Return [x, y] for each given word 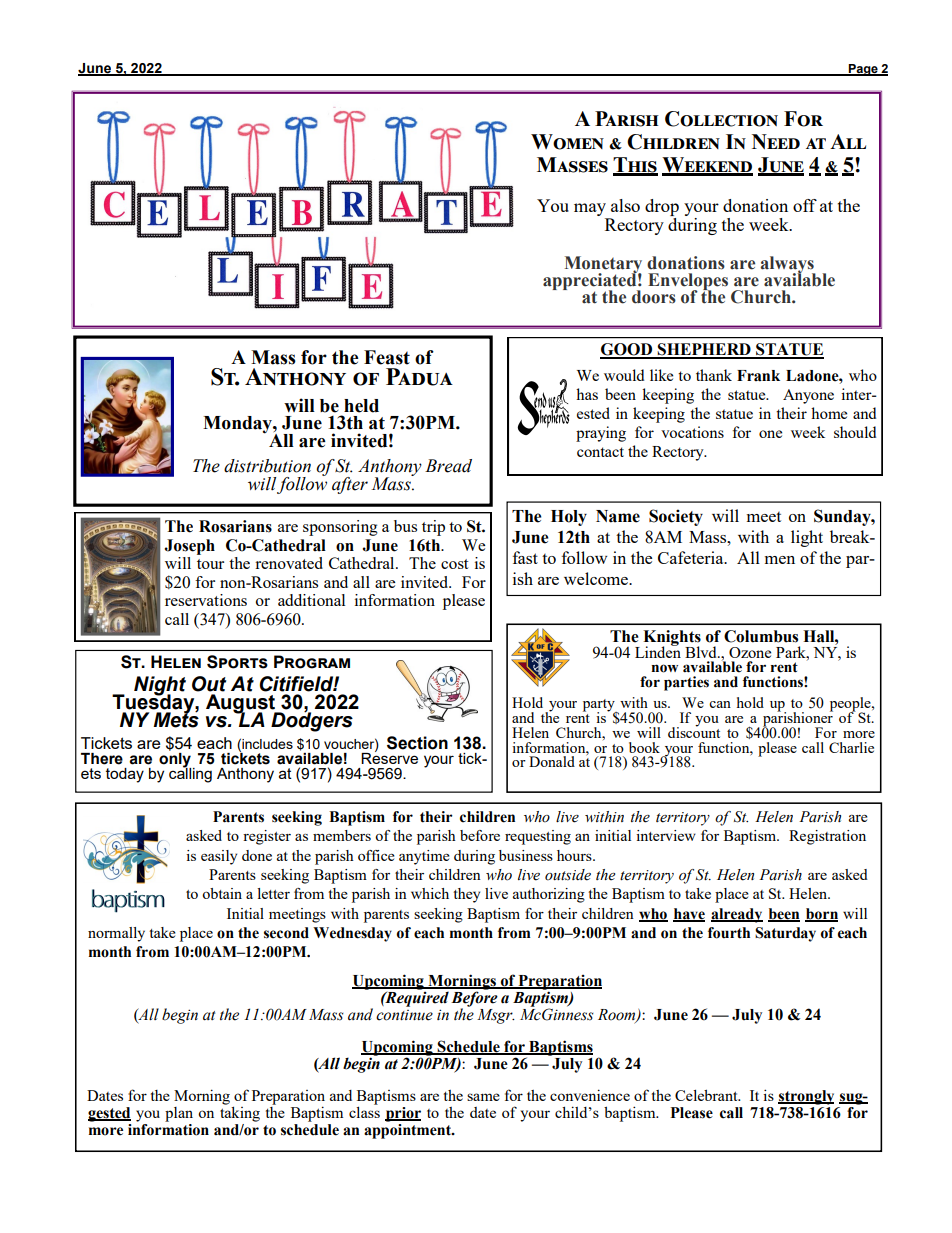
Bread [448, 466]
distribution [267, 466]
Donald [552, 761]
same [483, 1097]
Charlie [851, 747]
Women [567, 142]
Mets [176, 719]
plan [179, 1114]
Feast [387, 357]
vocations [692, 432]
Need [776, 141]
